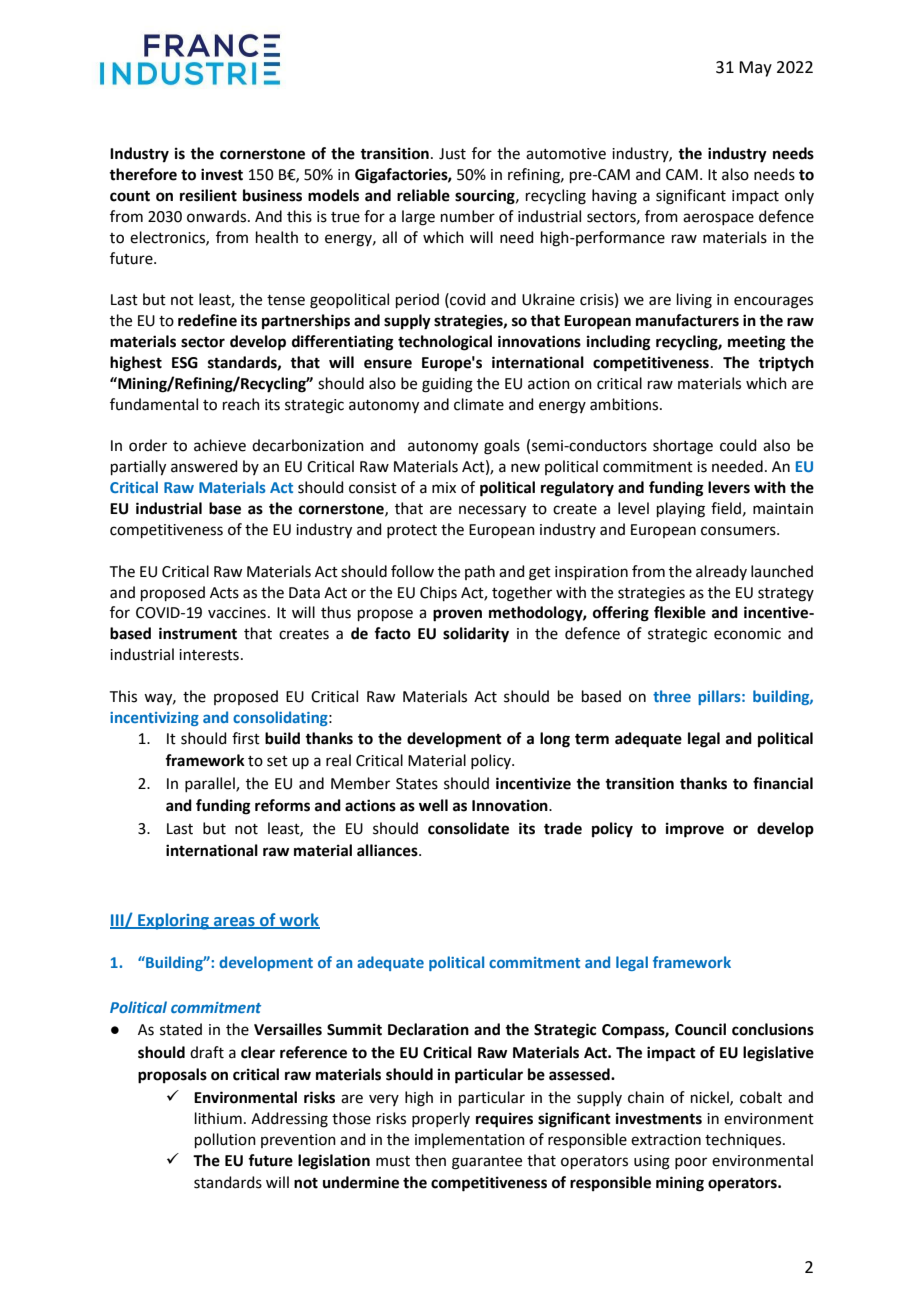 This screenshot has width=924, height=1308. I want to click on vaccines, so click(237, 613).
